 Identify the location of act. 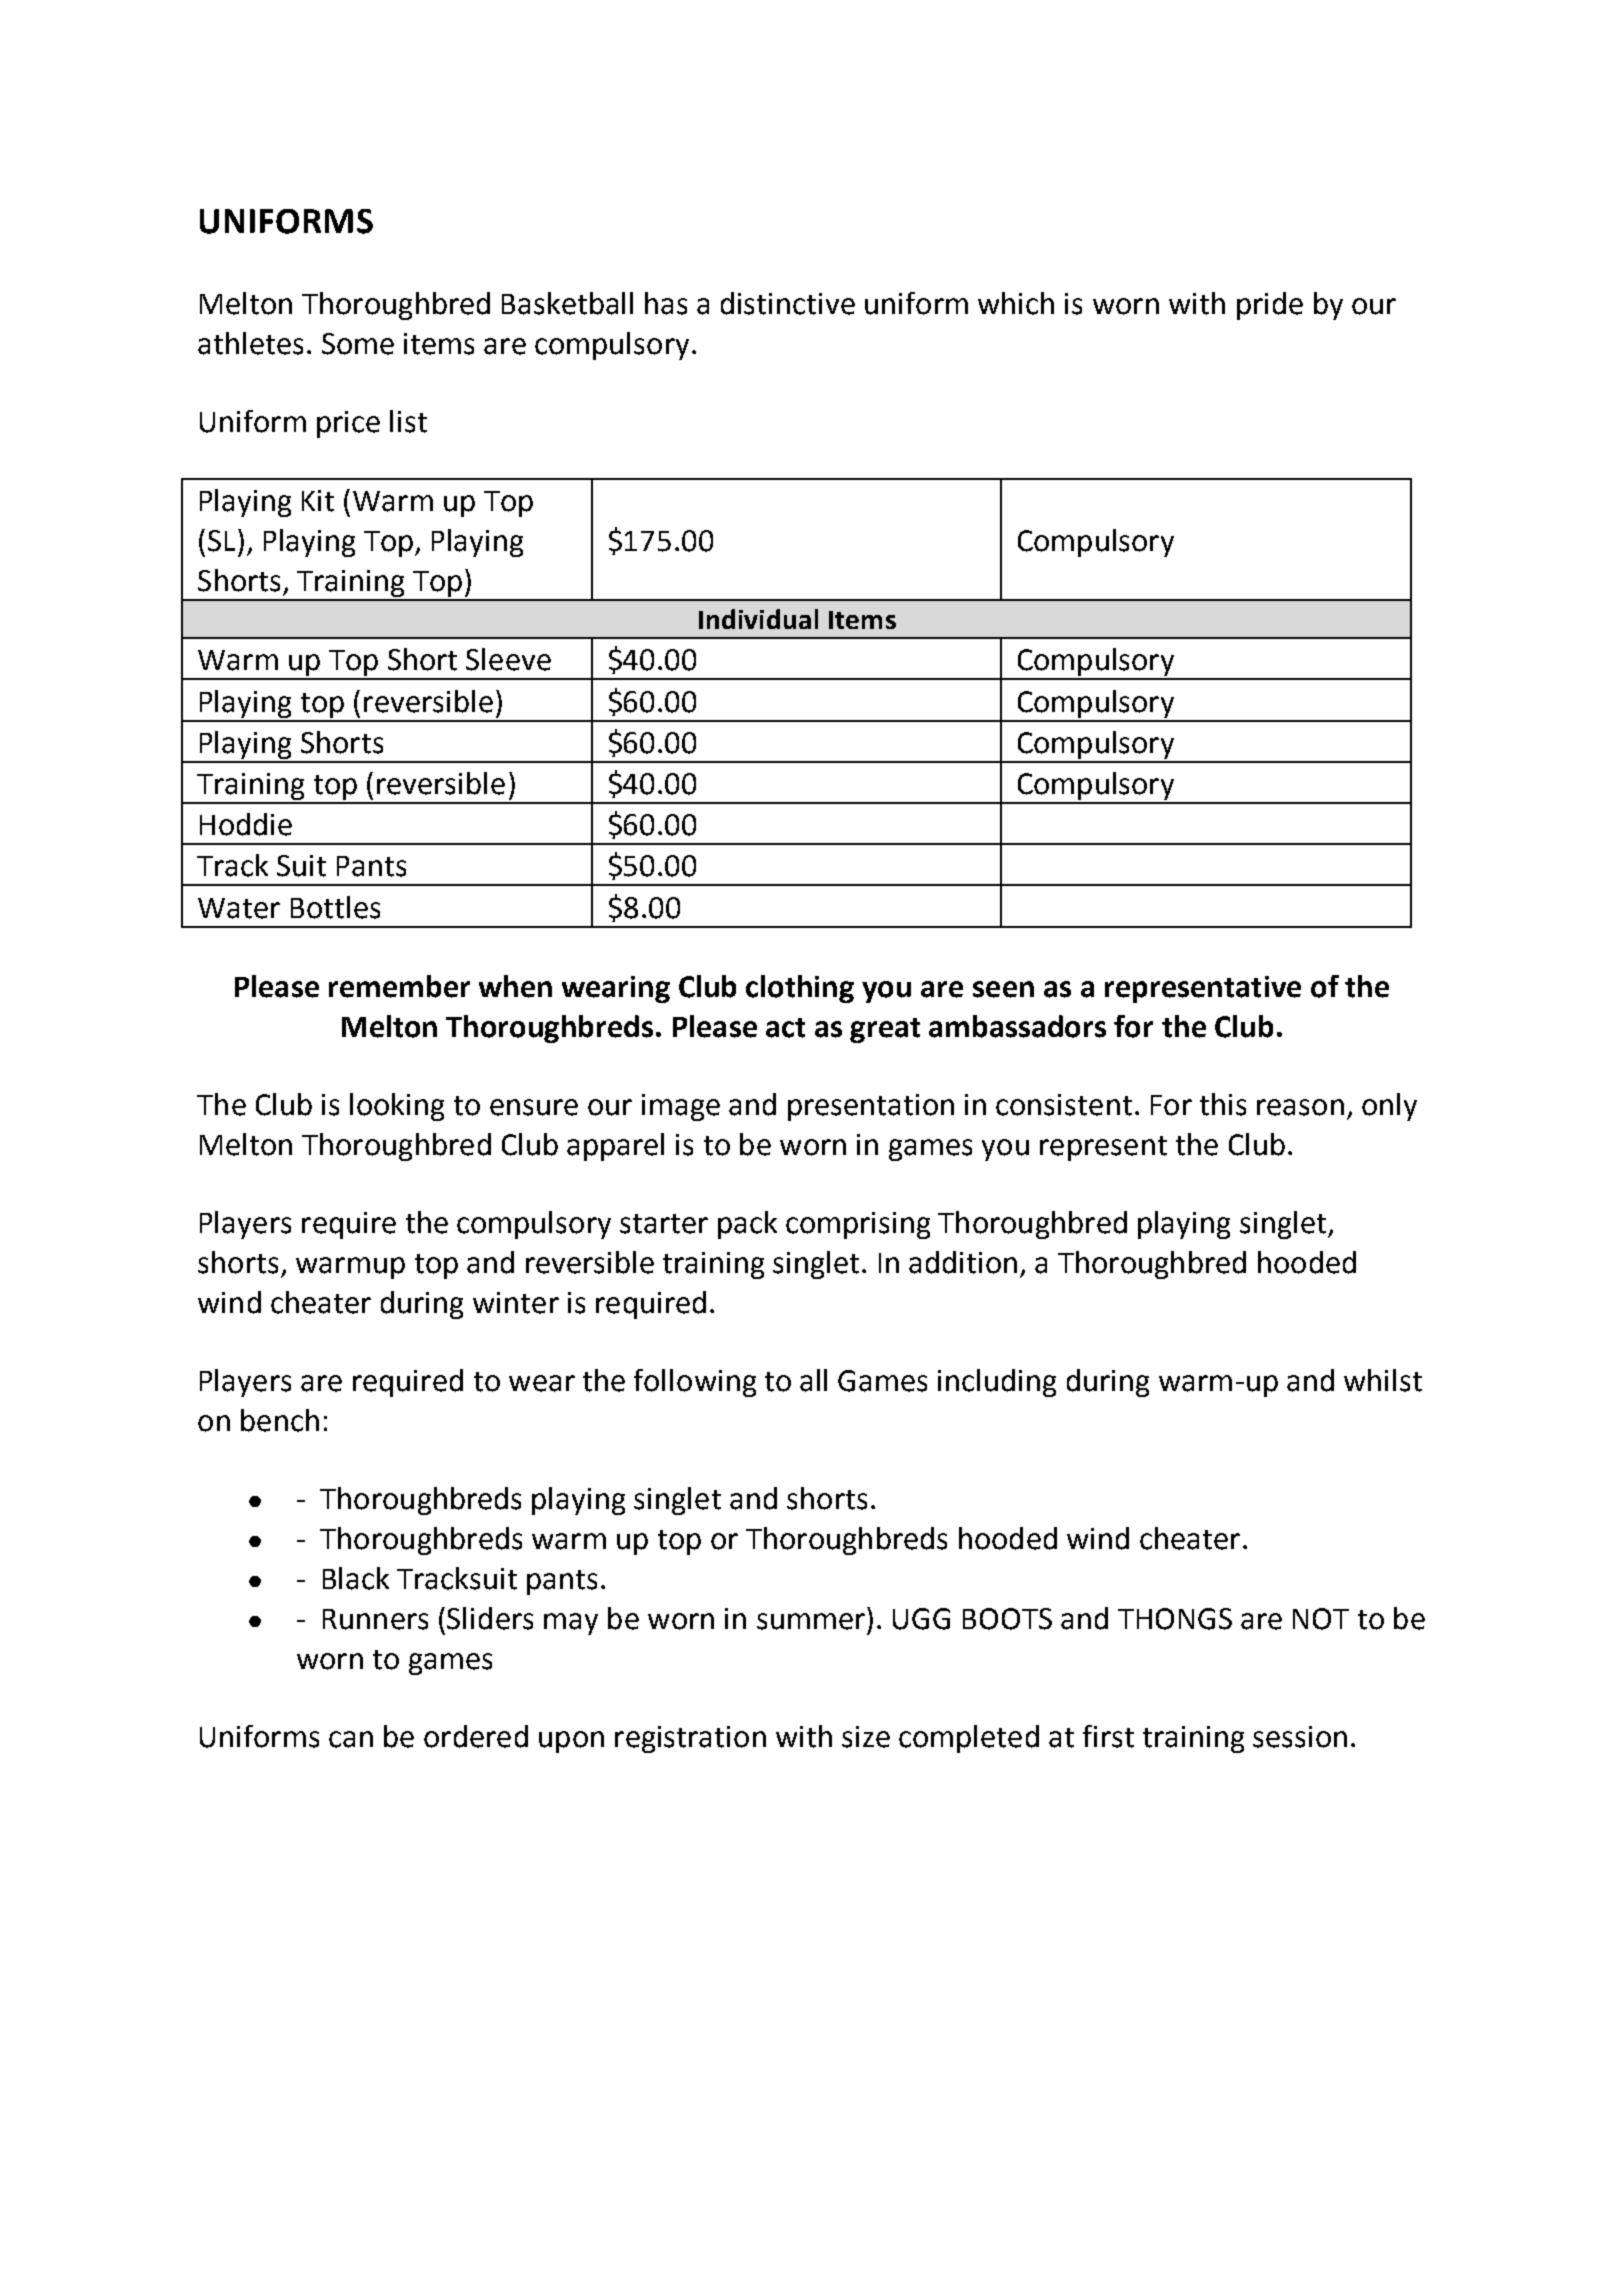
(785, 1028).
